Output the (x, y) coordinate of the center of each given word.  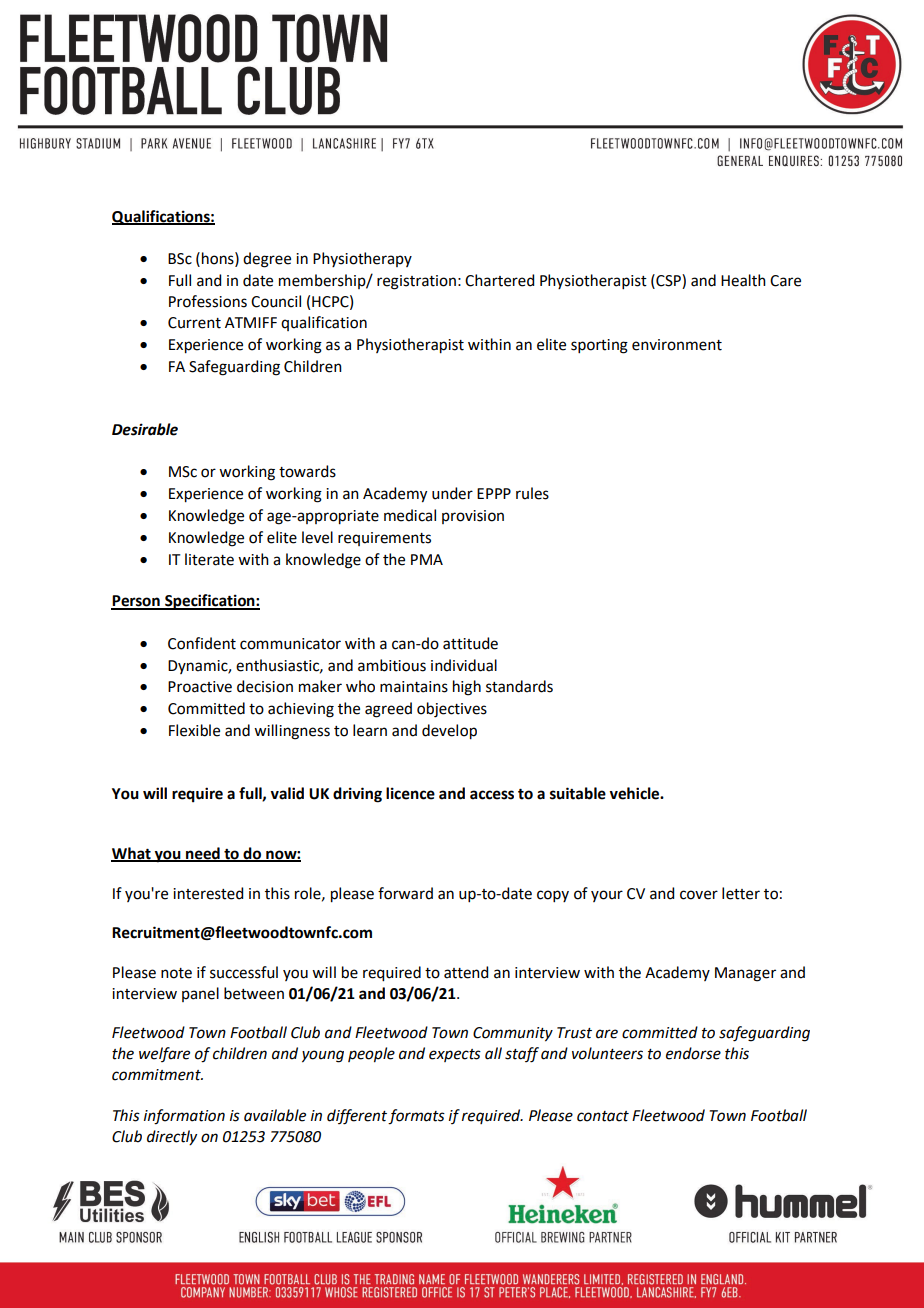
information (184, 1117)
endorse (693, 1053)
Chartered (499, 280)
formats (416, 1117)
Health (743, 280)
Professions (208, 301)
